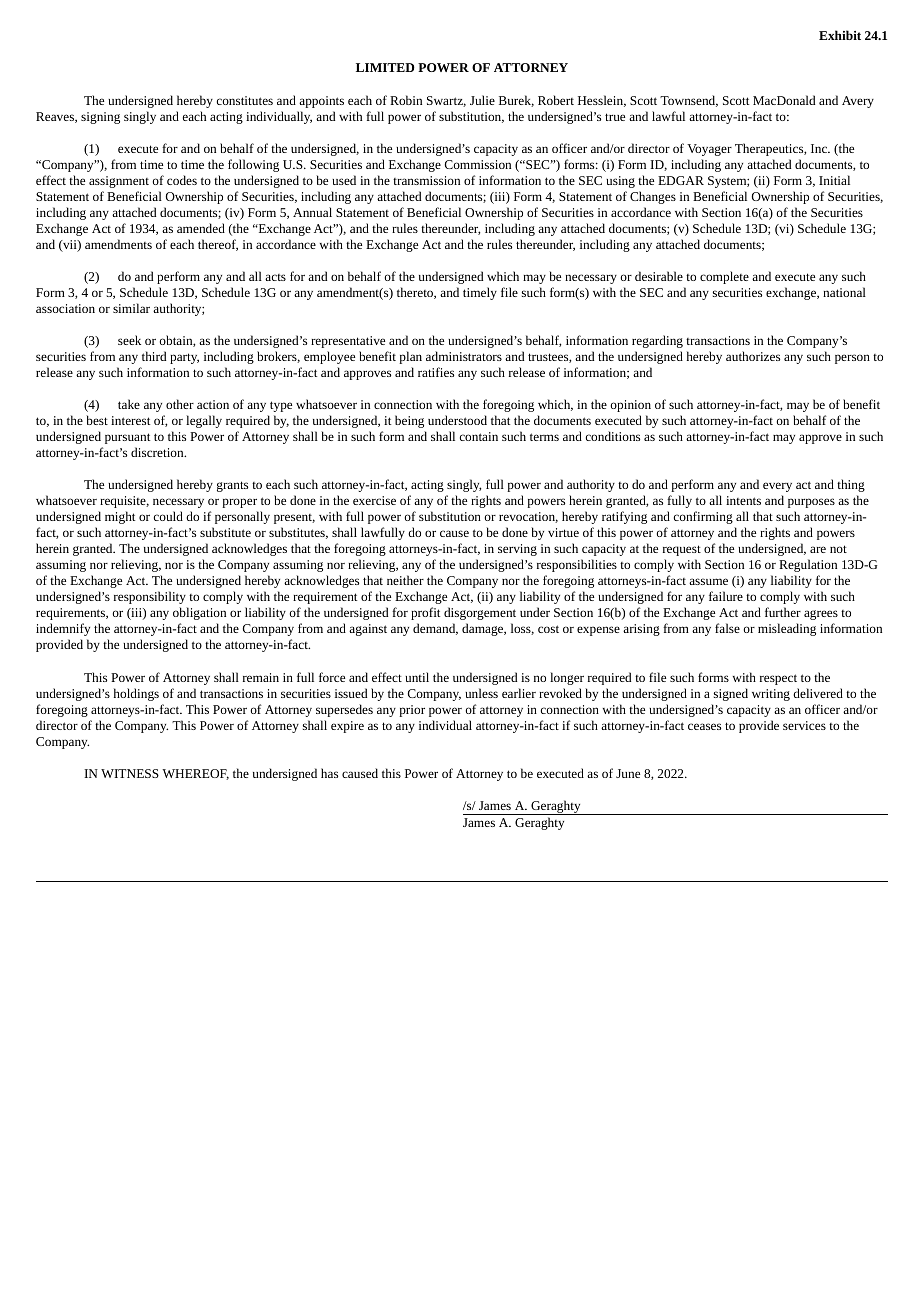 The width and height of the page is (924, 1308). Describe the element at coordinates (405, 580) in the page. I see `neither` at that location.
